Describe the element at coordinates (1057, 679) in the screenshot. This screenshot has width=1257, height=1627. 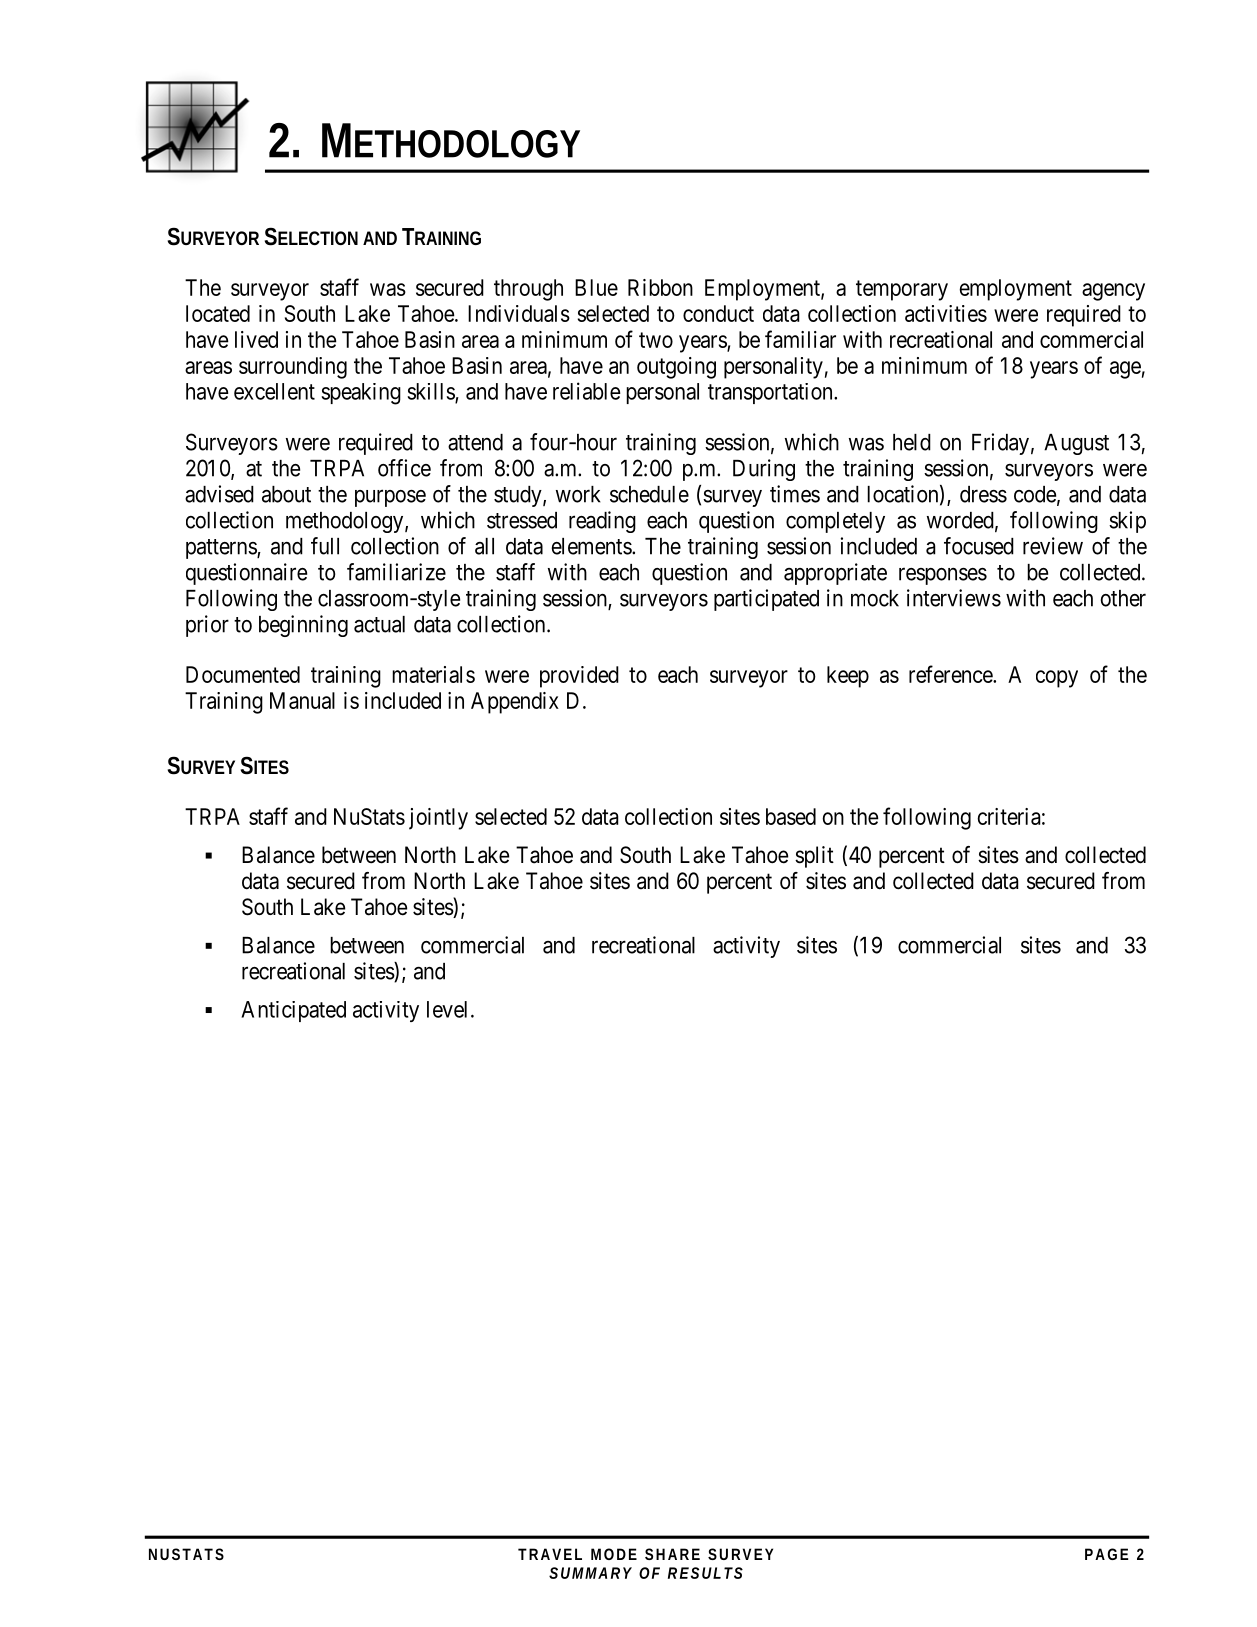
I see `copy` at that location.
